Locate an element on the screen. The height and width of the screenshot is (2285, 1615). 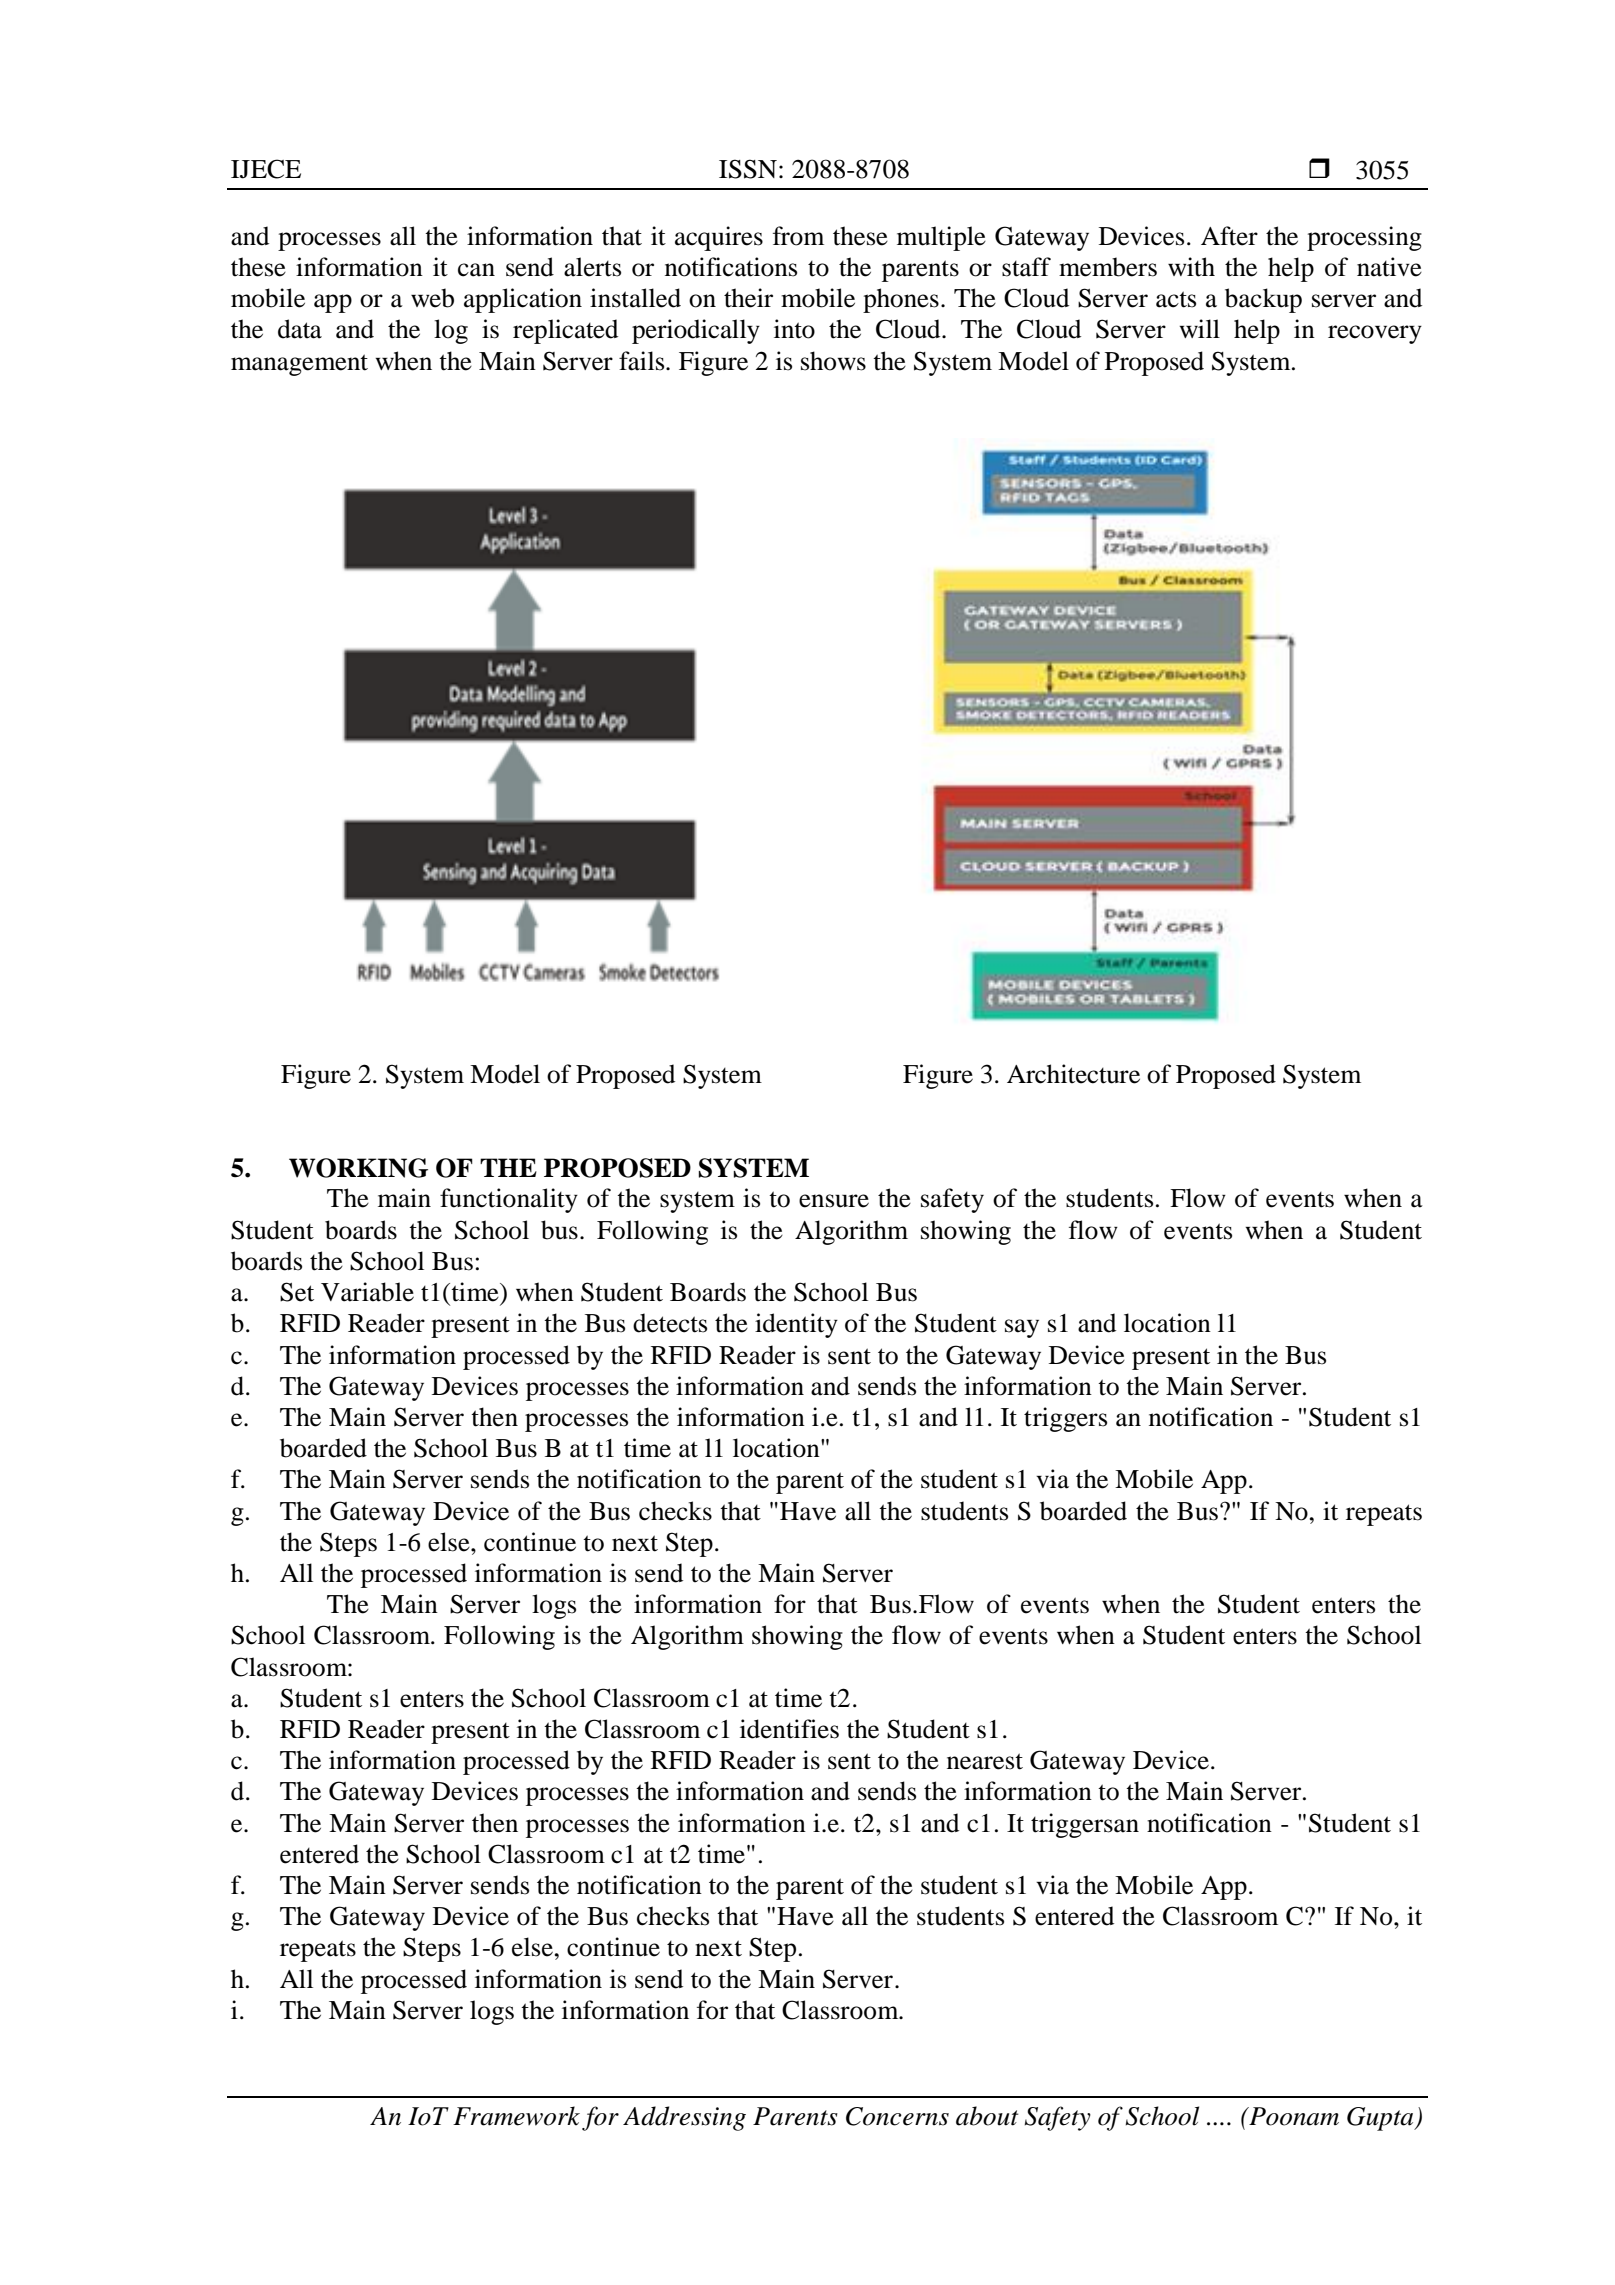
say is located at coordinates (1022, 1328).
